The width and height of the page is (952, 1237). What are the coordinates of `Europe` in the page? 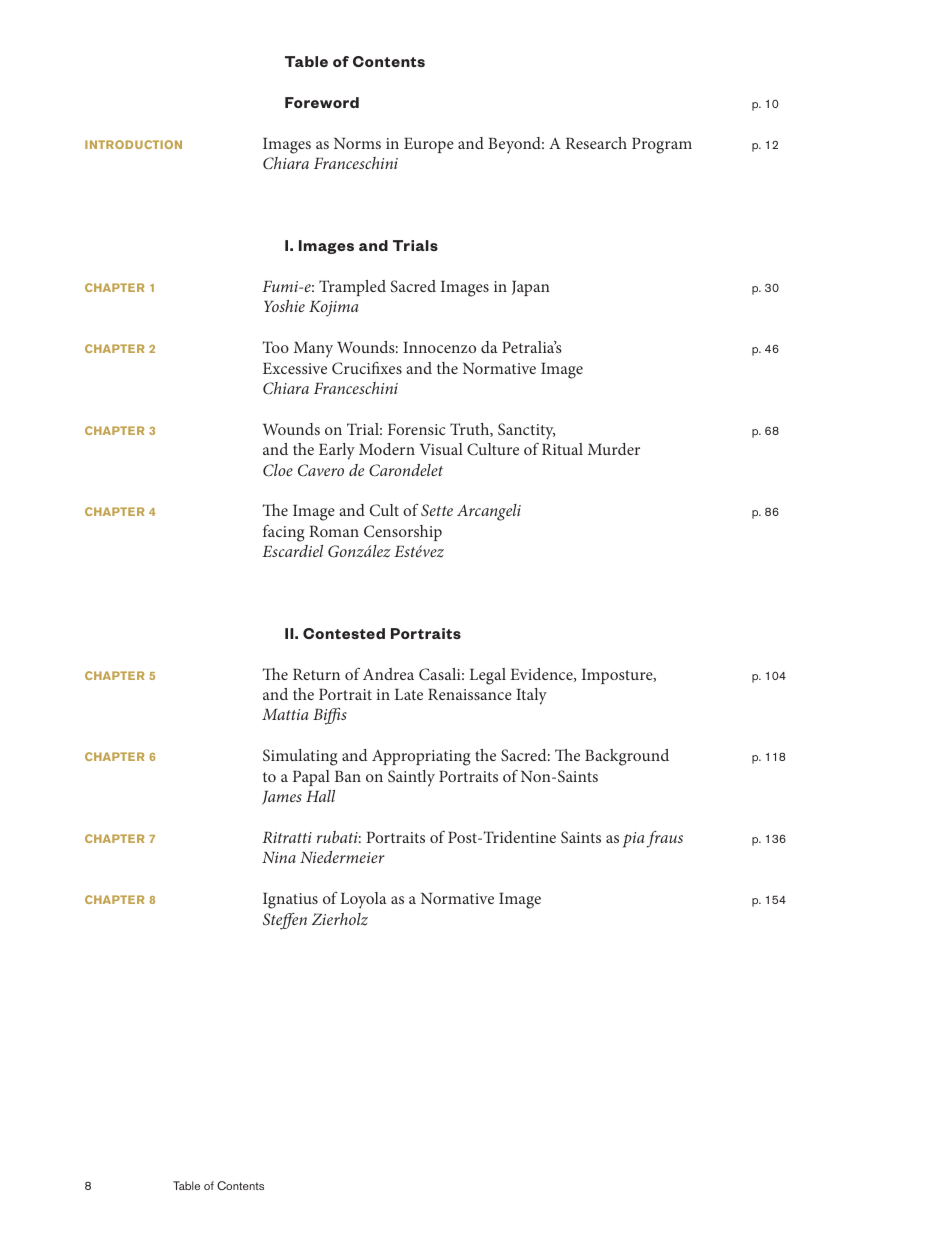 It's located at (429, 145).
